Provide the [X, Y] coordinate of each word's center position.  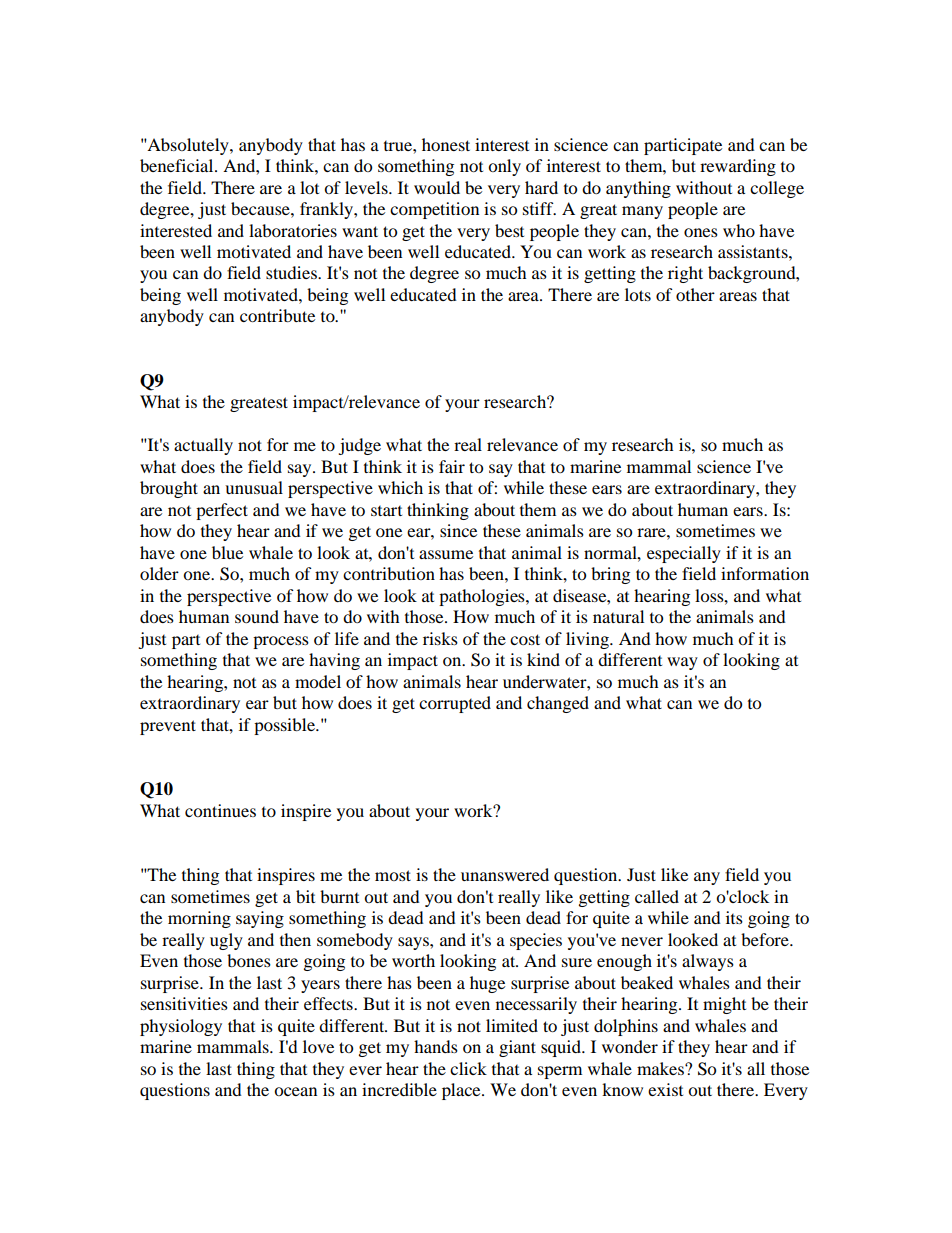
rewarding [738, 167]
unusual [254, 487]
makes [661, 1068]
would [437, 187]
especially [684, 554]
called [657, 896]
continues [220, 810]
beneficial [178, 165]
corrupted [455, 704]
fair [452, 466]
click [468, 1068]
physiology [181, 1027]
